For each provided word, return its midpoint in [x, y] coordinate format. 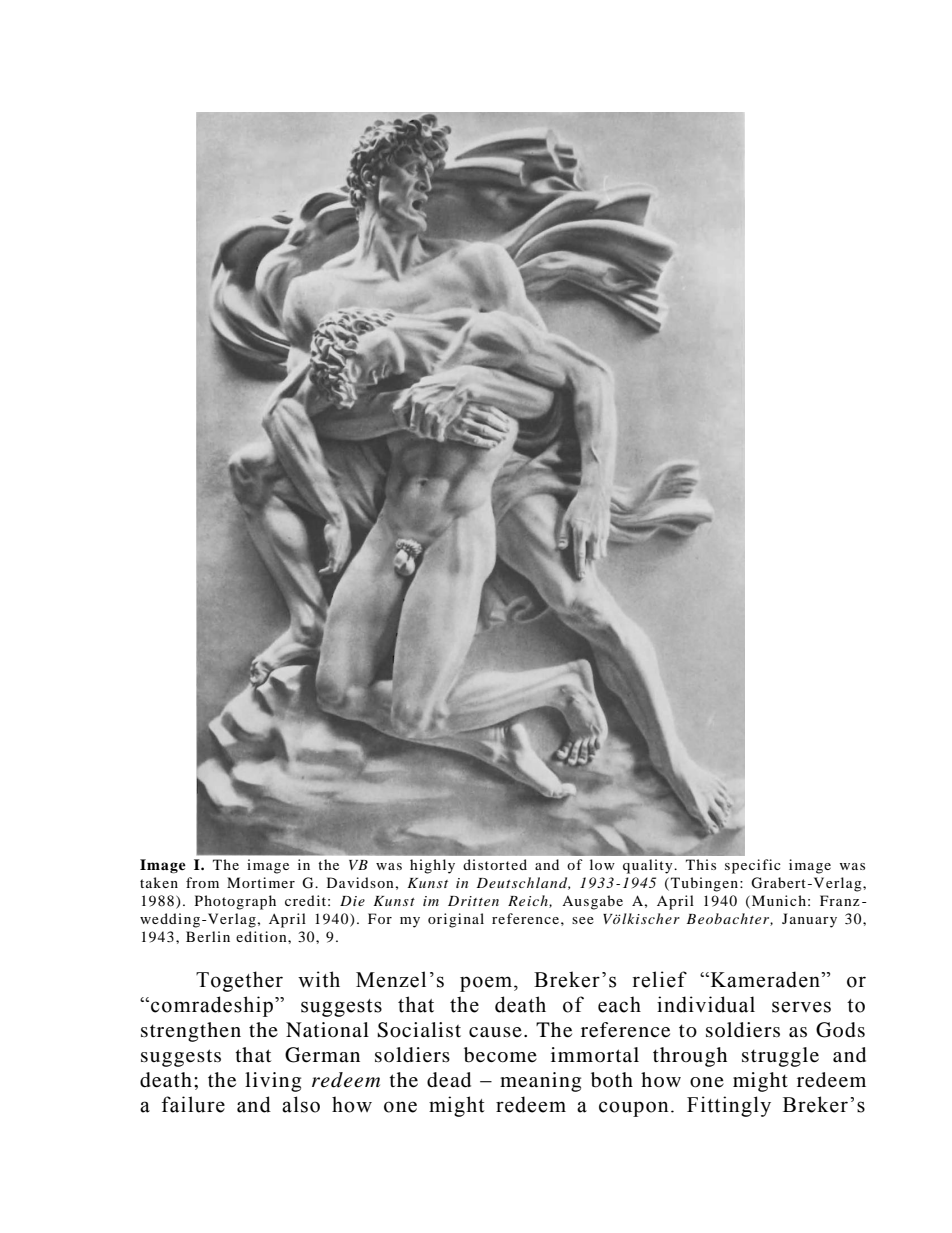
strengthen [191, 1032]
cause [495, 1032]
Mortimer [261, 882]
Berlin [208, 936]
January [809, 920]
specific [753, 866]
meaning [540, 1082]
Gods [840, 1030]
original [456, 920]
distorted [495, 864]
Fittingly [729, 1106]
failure [193, 1104]
